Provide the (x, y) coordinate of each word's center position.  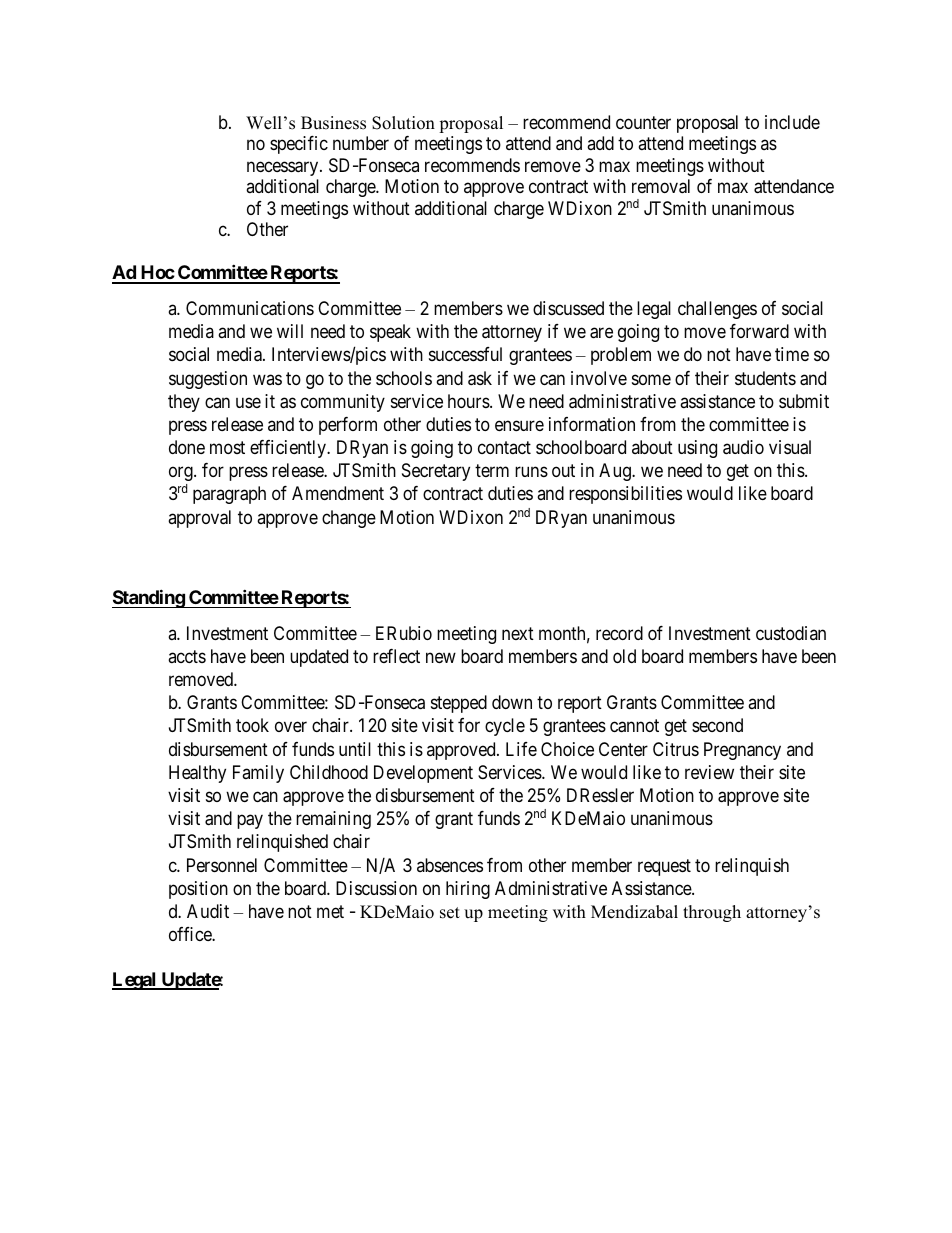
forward (759, 331)
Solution (403, 123)
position (198, 890)
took (252, 725)
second (717, 725)
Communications (250, 308)
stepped (459, 704)
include (792, 122)
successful (465, 354)
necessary (284, 168)
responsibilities (625, 495)
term (492, 470)
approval (199, 519)
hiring (468, 890)
